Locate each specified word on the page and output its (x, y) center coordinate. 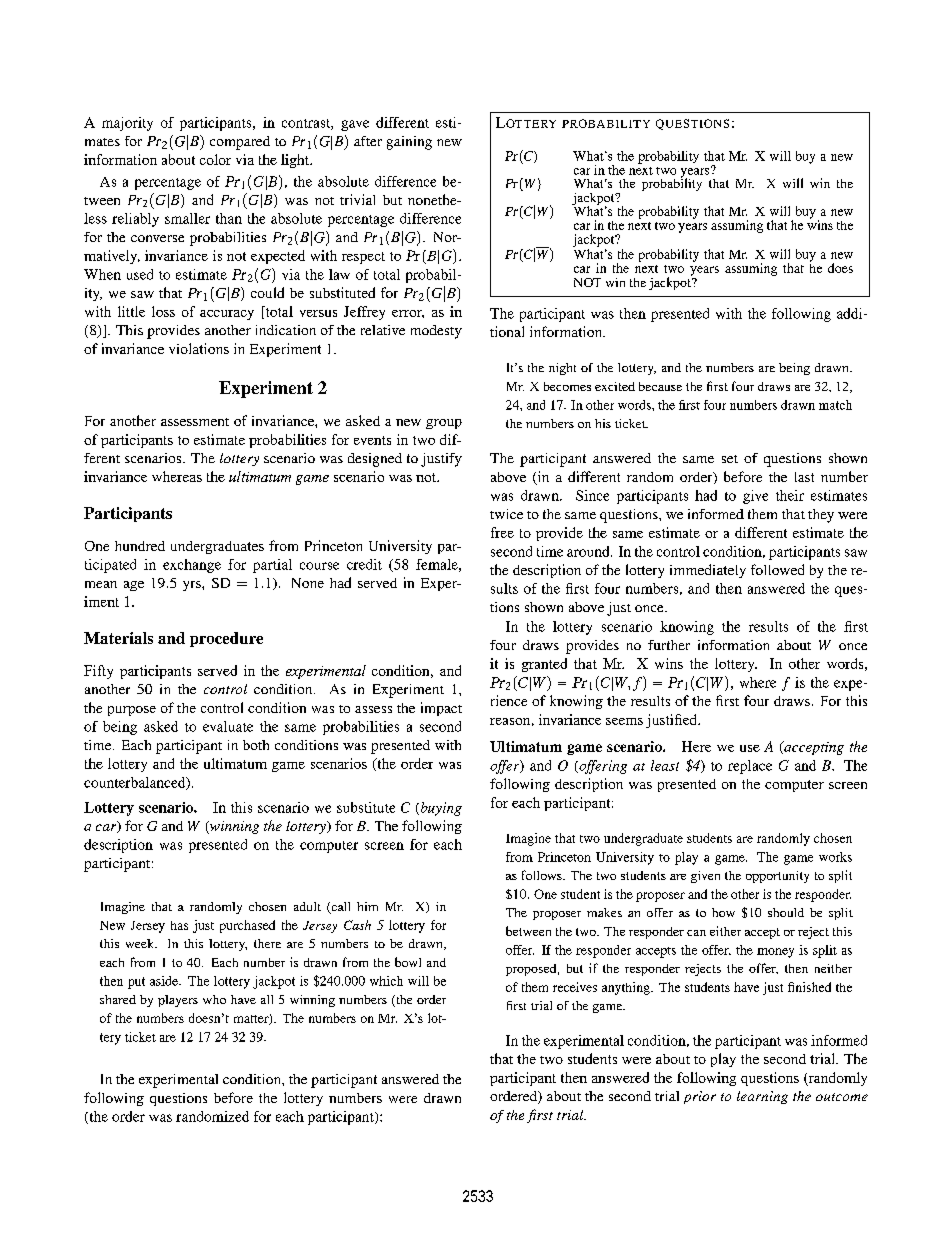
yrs (193, 586)
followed (777, 569)
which (386, 981)
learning (762, 1097)
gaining (409, 143)
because (660, 386)
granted (544, 665)
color (215, 159)
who (214, 999)
